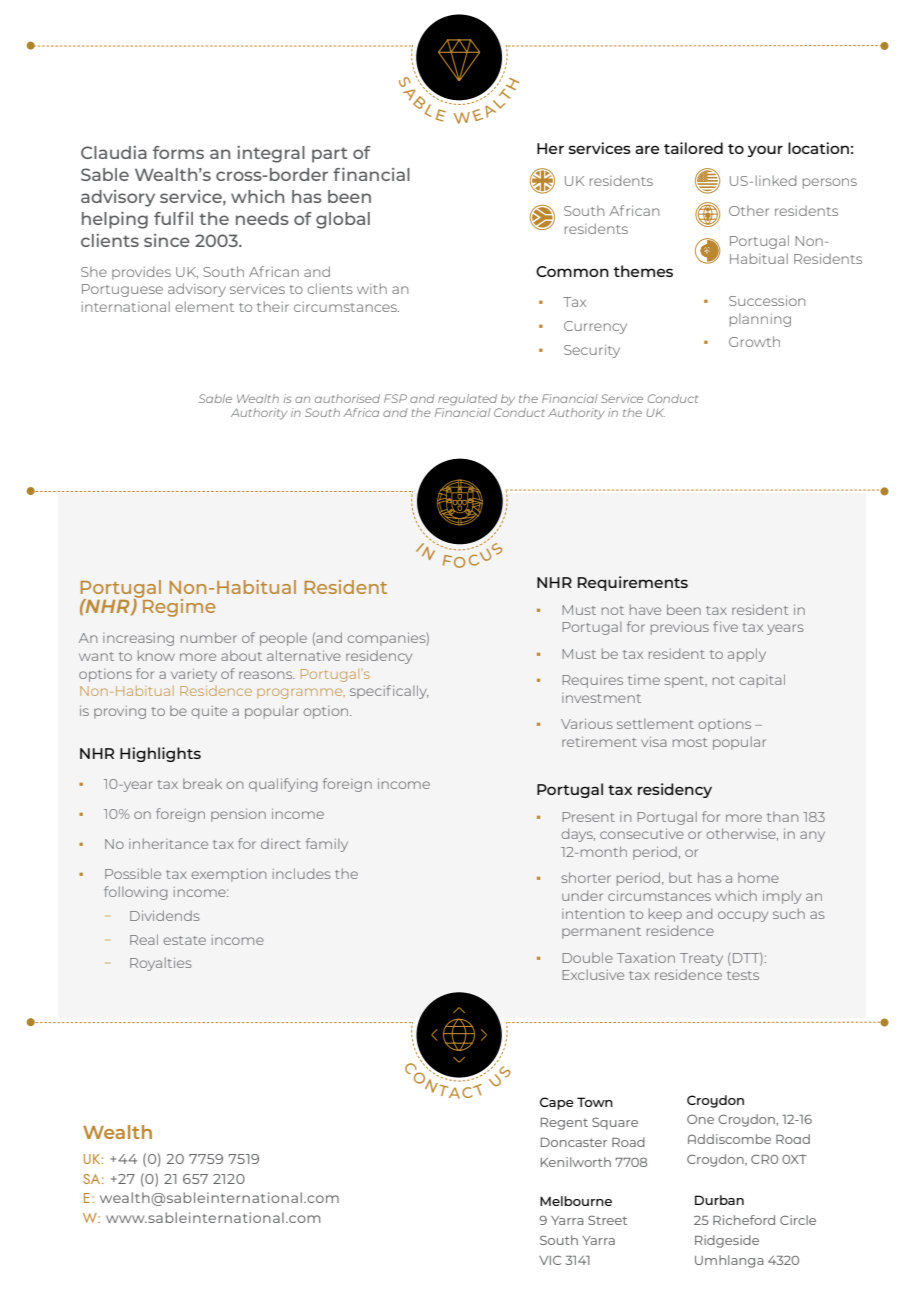  I want to click on forms, so click(178, 152).
